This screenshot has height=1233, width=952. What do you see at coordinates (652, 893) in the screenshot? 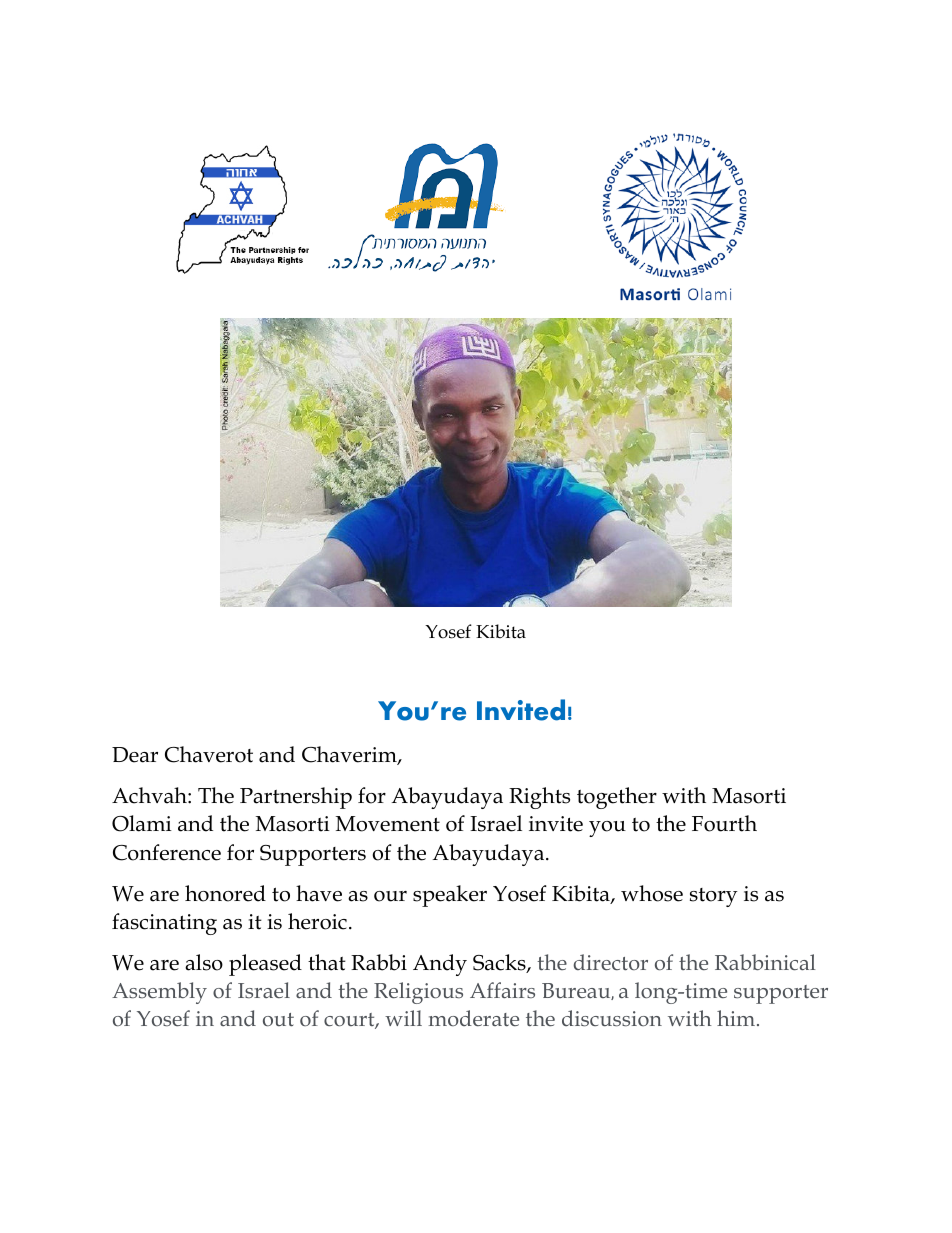
I see `whose` at bounding box center [652, 893].
